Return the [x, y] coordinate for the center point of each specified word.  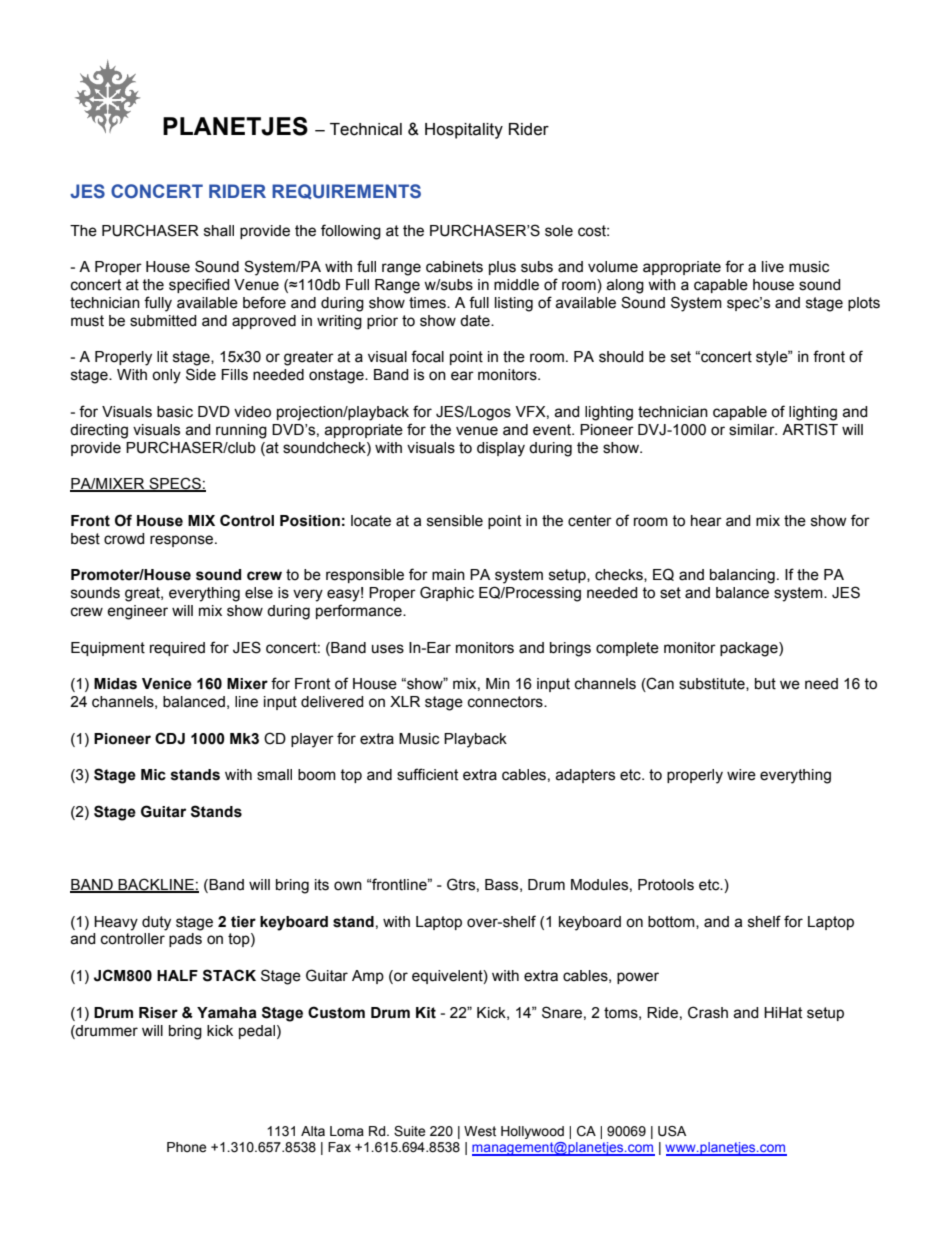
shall [219, 231]
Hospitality [464, 131]
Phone [186, 1147]
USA [672, 1131]
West [480, 1131]
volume [613, 267]
